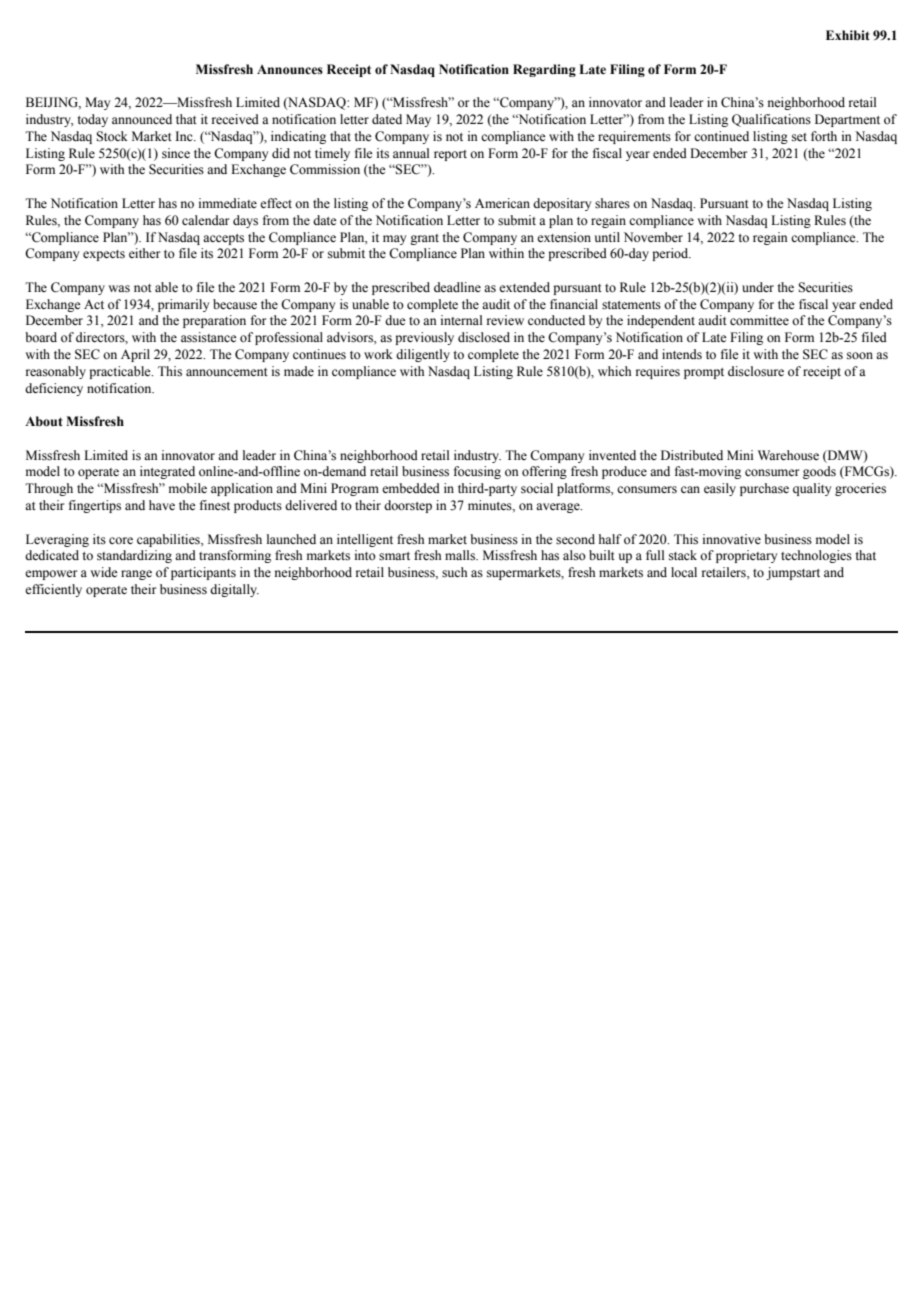 This page has height=1308, width=924. What do you see at coordinates (759, 320) in the page?
I see `committee` at bounding box center [759, 320].
